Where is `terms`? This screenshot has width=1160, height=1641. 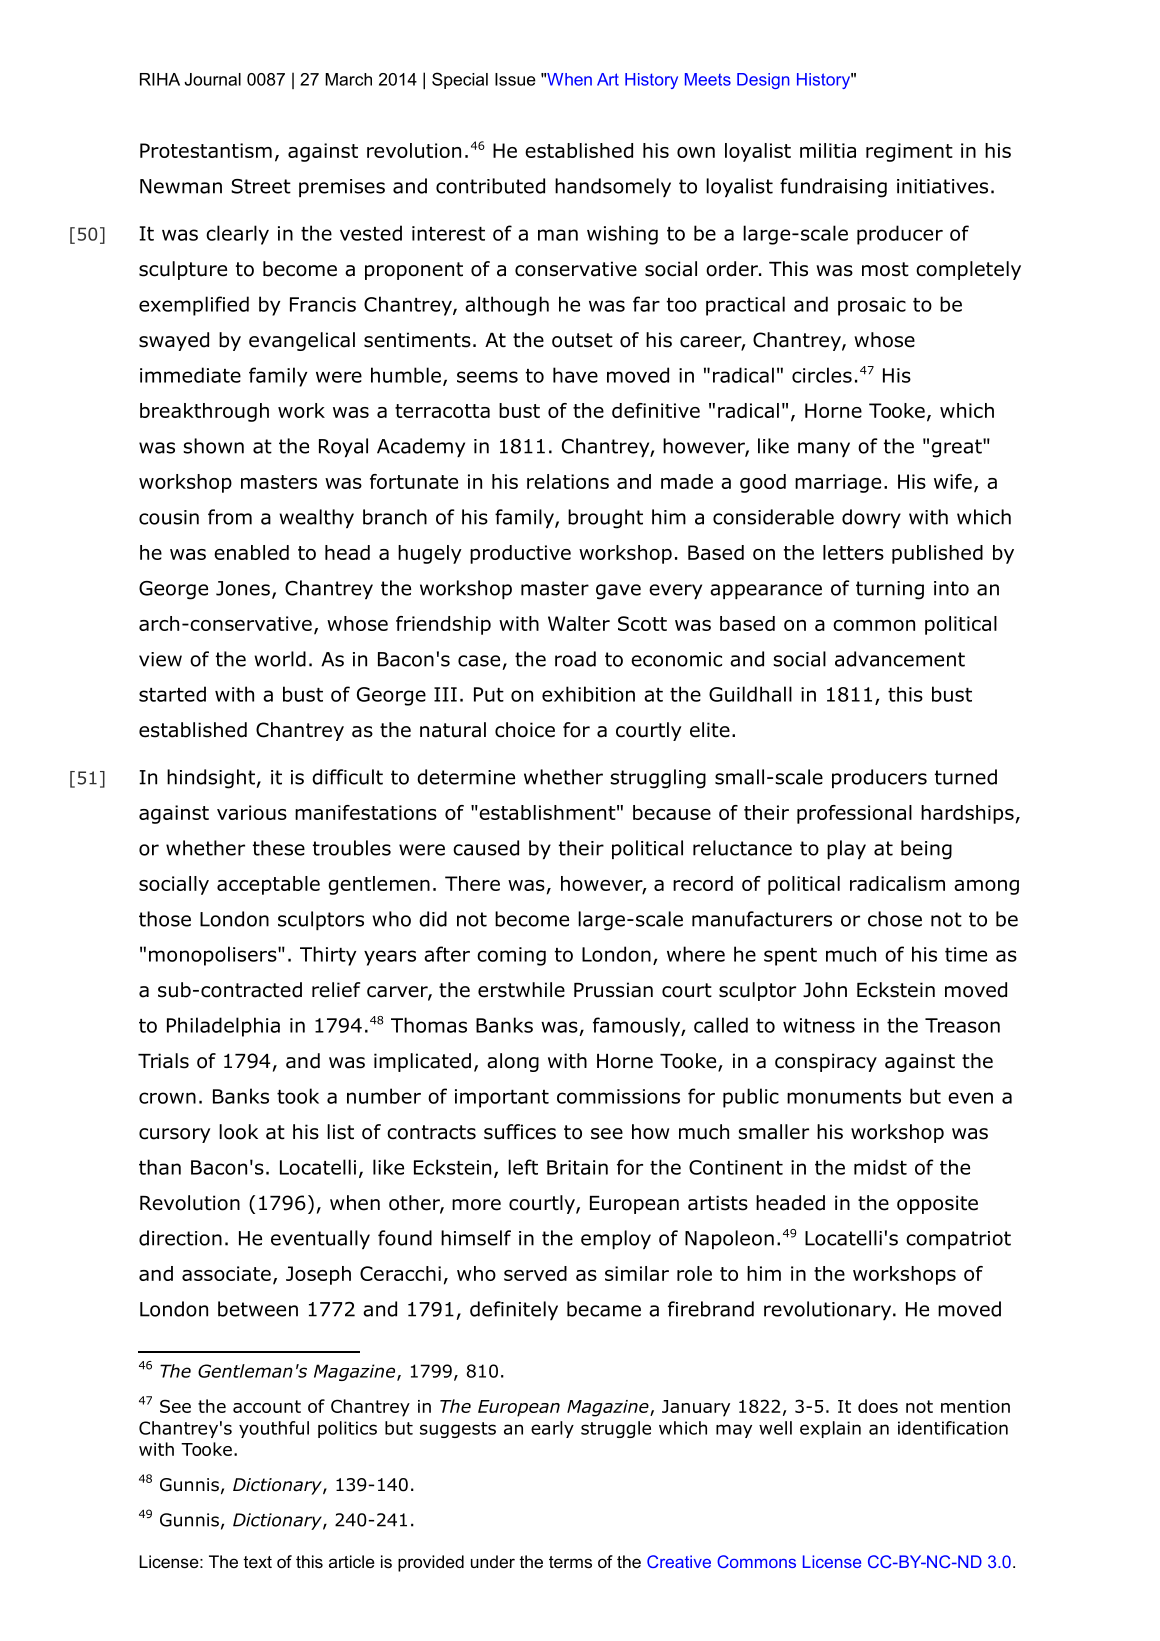
terms is located at coordinates (570, 1562).
